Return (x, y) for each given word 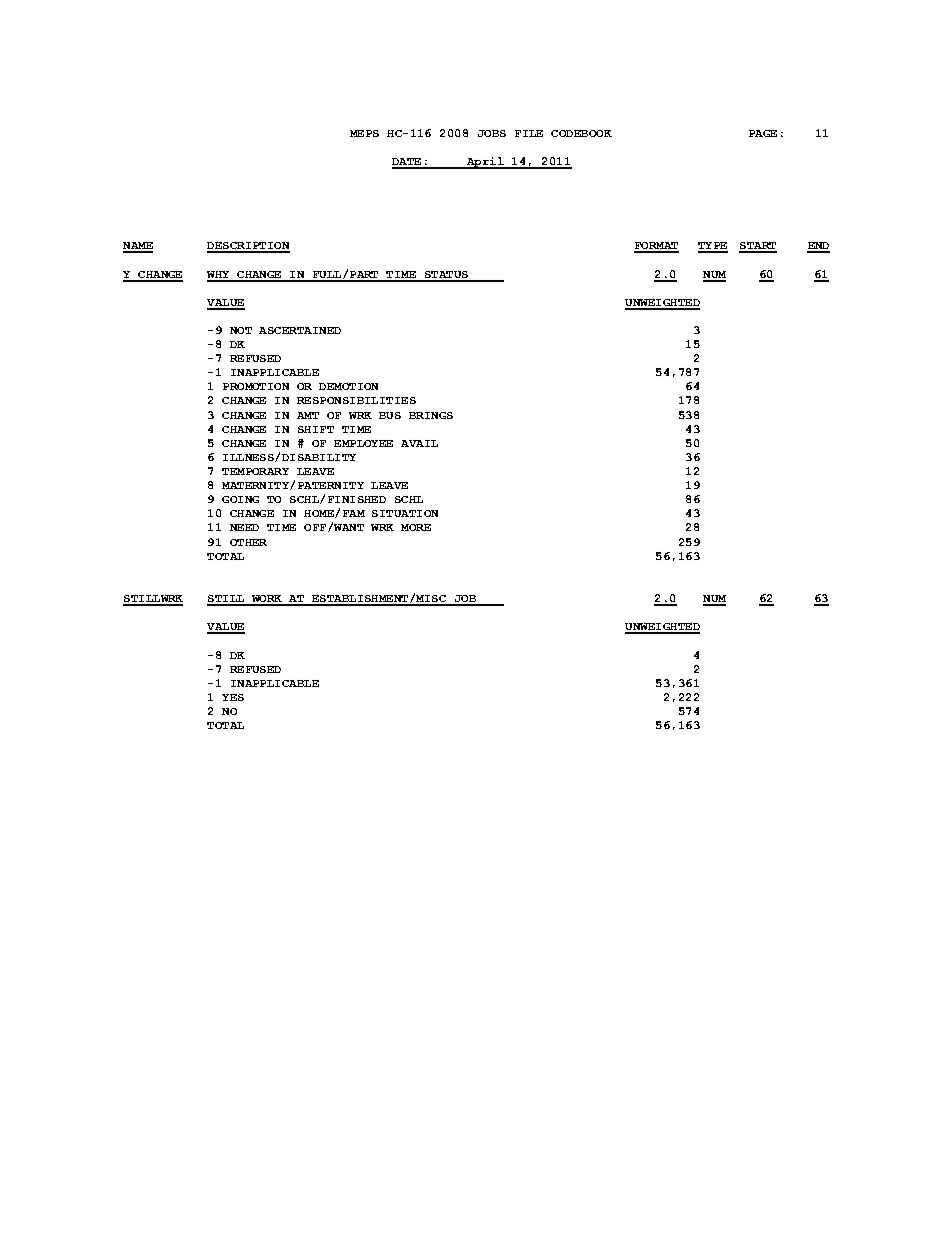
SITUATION (405, 513)
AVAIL (419, 443)
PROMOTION (256, 386)
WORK (266, 600)
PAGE (763, 133)
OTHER (248, 542)
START (758, 247)
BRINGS (431, 415)
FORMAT (656, 247)
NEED (244, 527)
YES (233, 697)
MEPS (364, 133)
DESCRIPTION (248, 247)
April (485, 163)
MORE (416, 527)
